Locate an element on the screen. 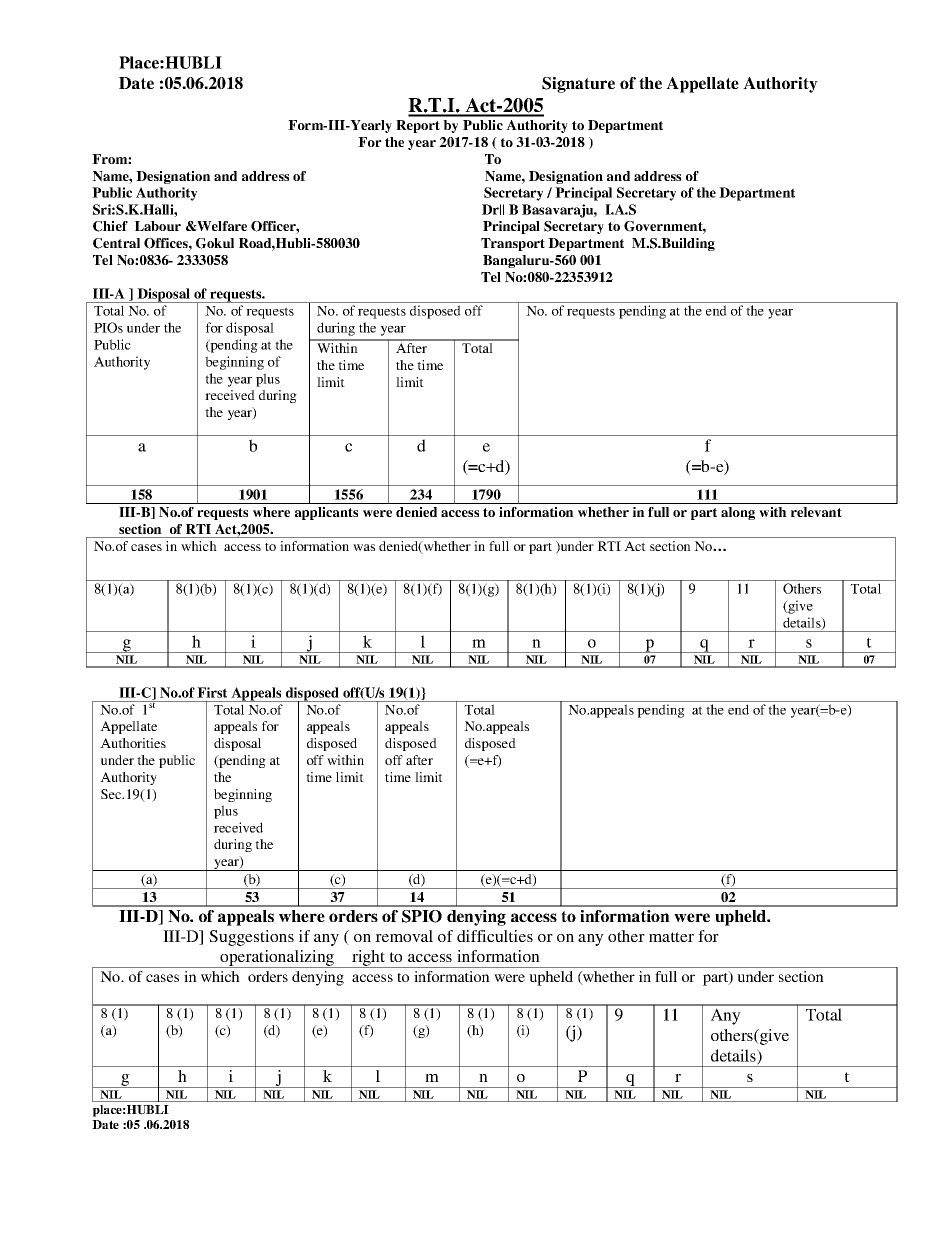 The height and width of the screenshot is (1233, 952). Central is located at coordinates (116, 243).
